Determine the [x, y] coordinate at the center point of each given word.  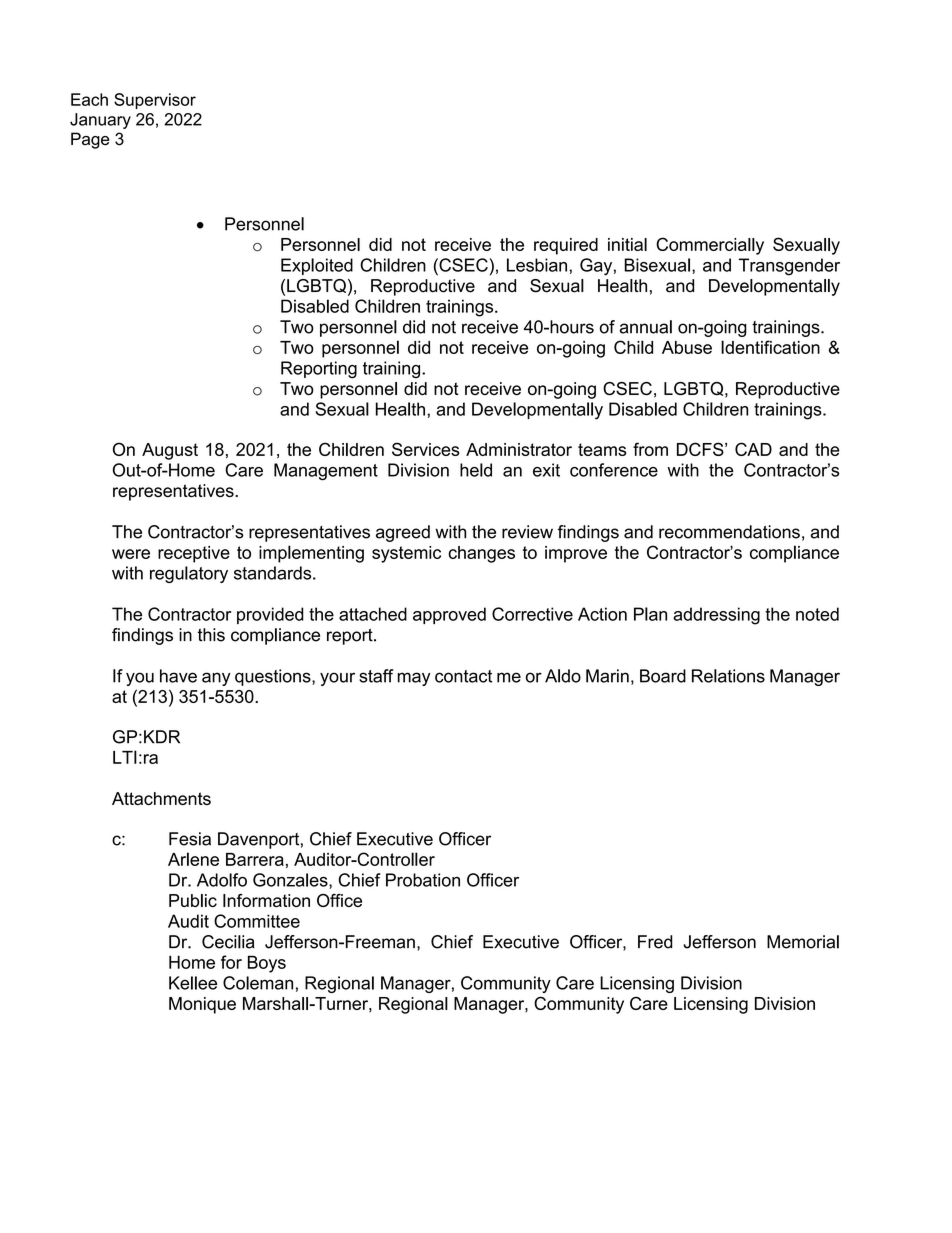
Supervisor [155, 101]
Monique [202, 1005]
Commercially [710, 246]
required [566, 246]
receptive [194, 554]
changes [481, 554]
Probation [423, 880]
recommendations [729, 532]
